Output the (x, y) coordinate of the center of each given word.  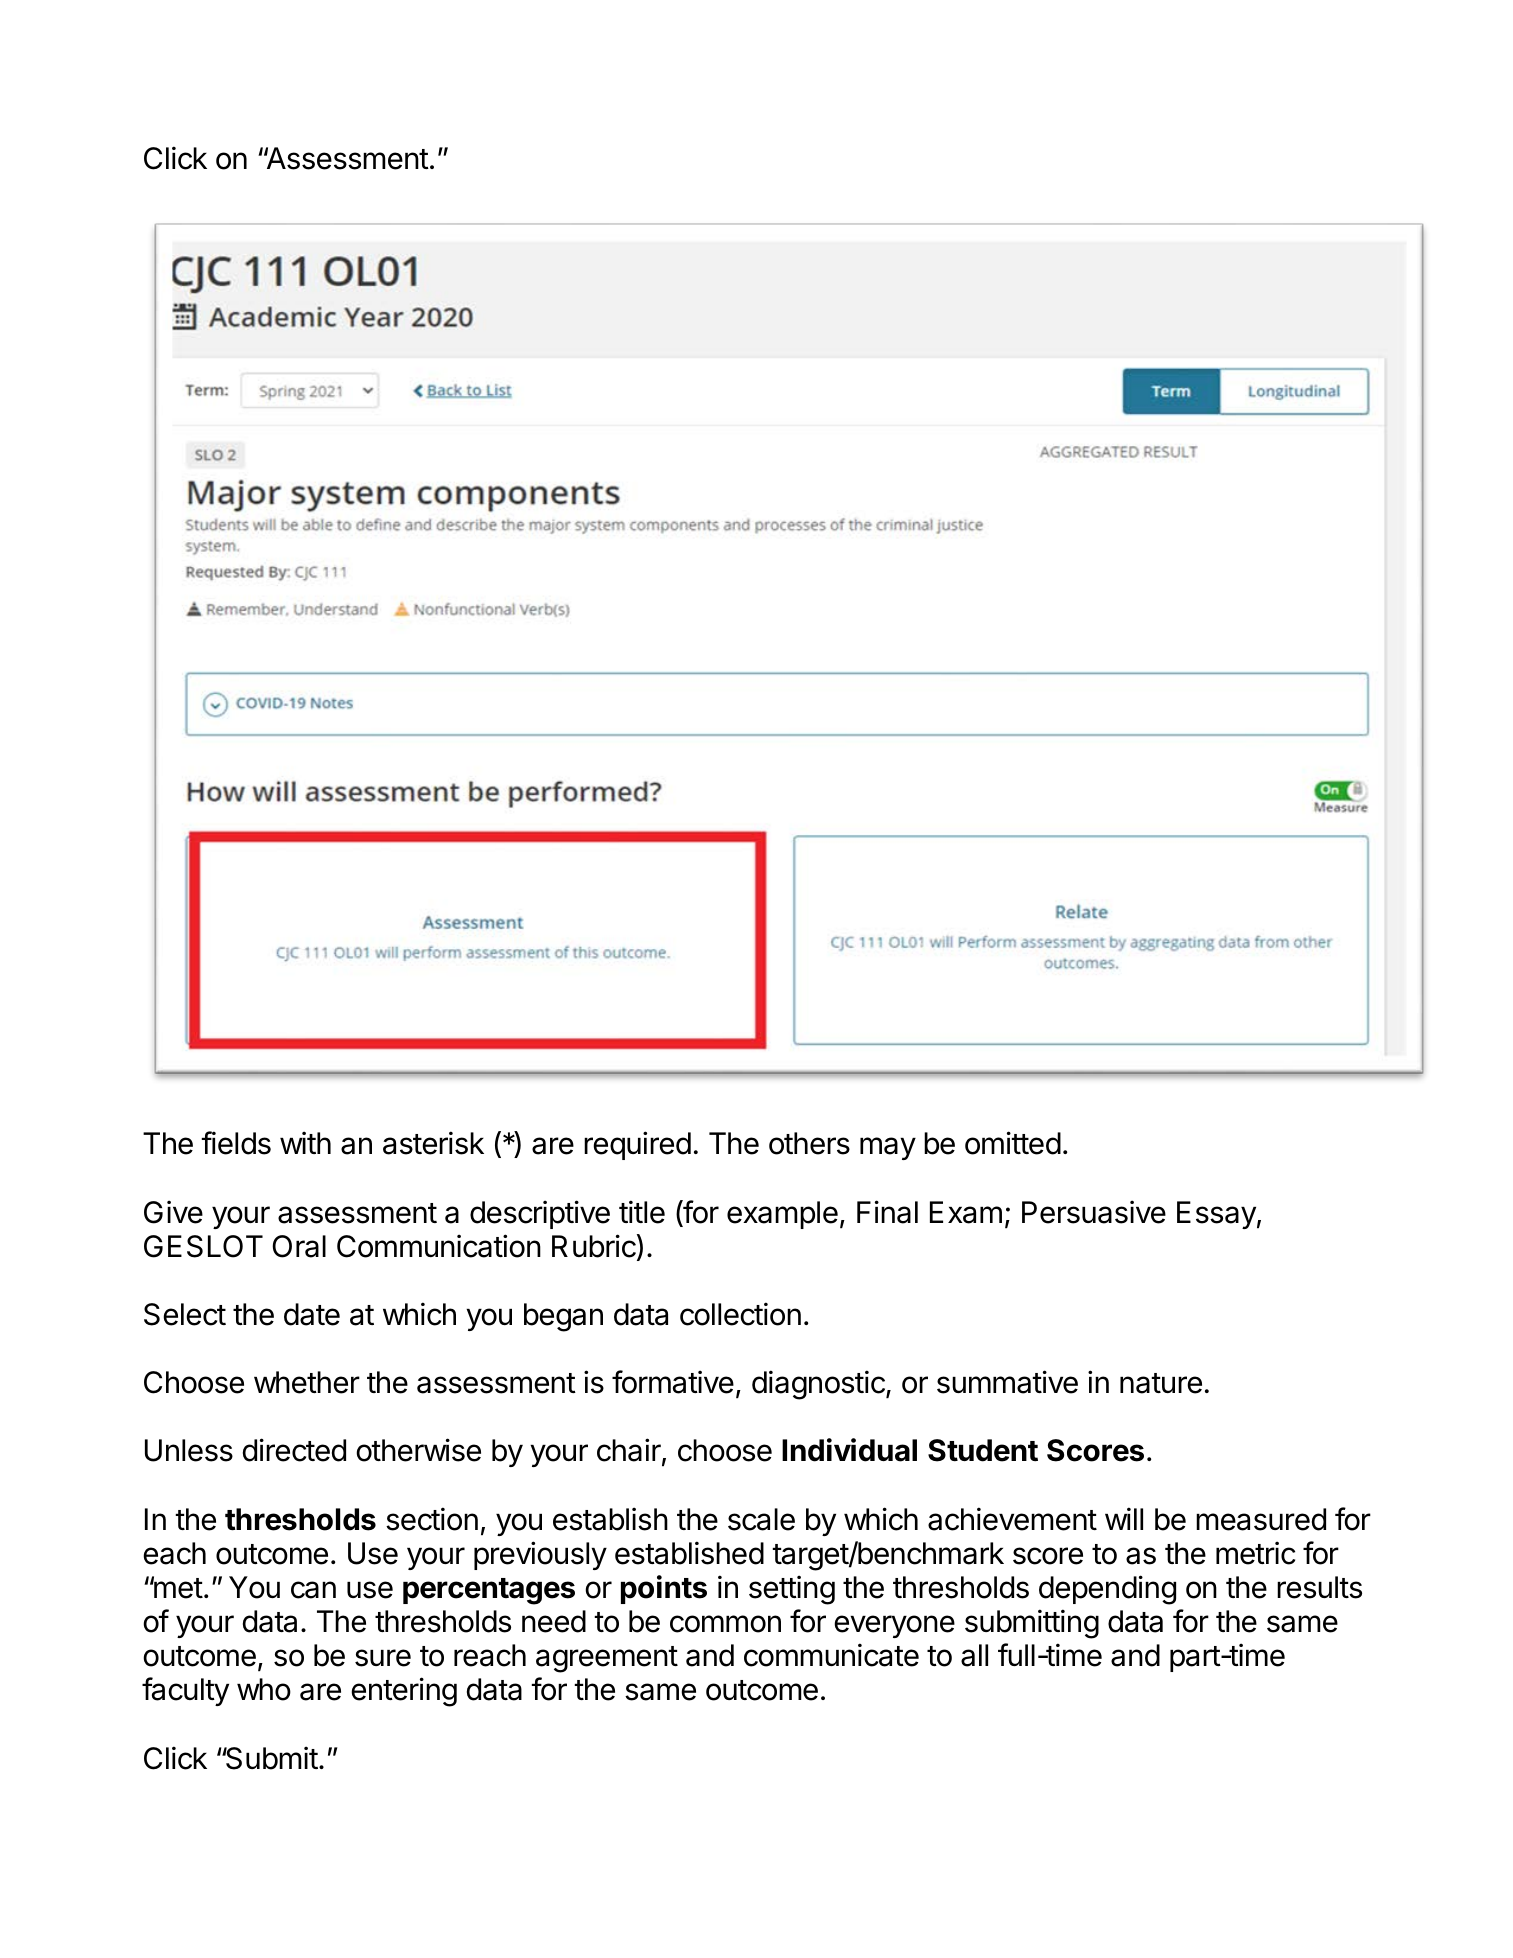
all (974, 1655)
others (809, 1143)
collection (740, 1314)
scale (761, 1519)
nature (1161, 1383)
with (305, 1142)
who (264, 1689)
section (432, 1519)
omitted (1013, 1143)
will (1124, 1518)
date (312, 1314)
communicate (831, 1655)
